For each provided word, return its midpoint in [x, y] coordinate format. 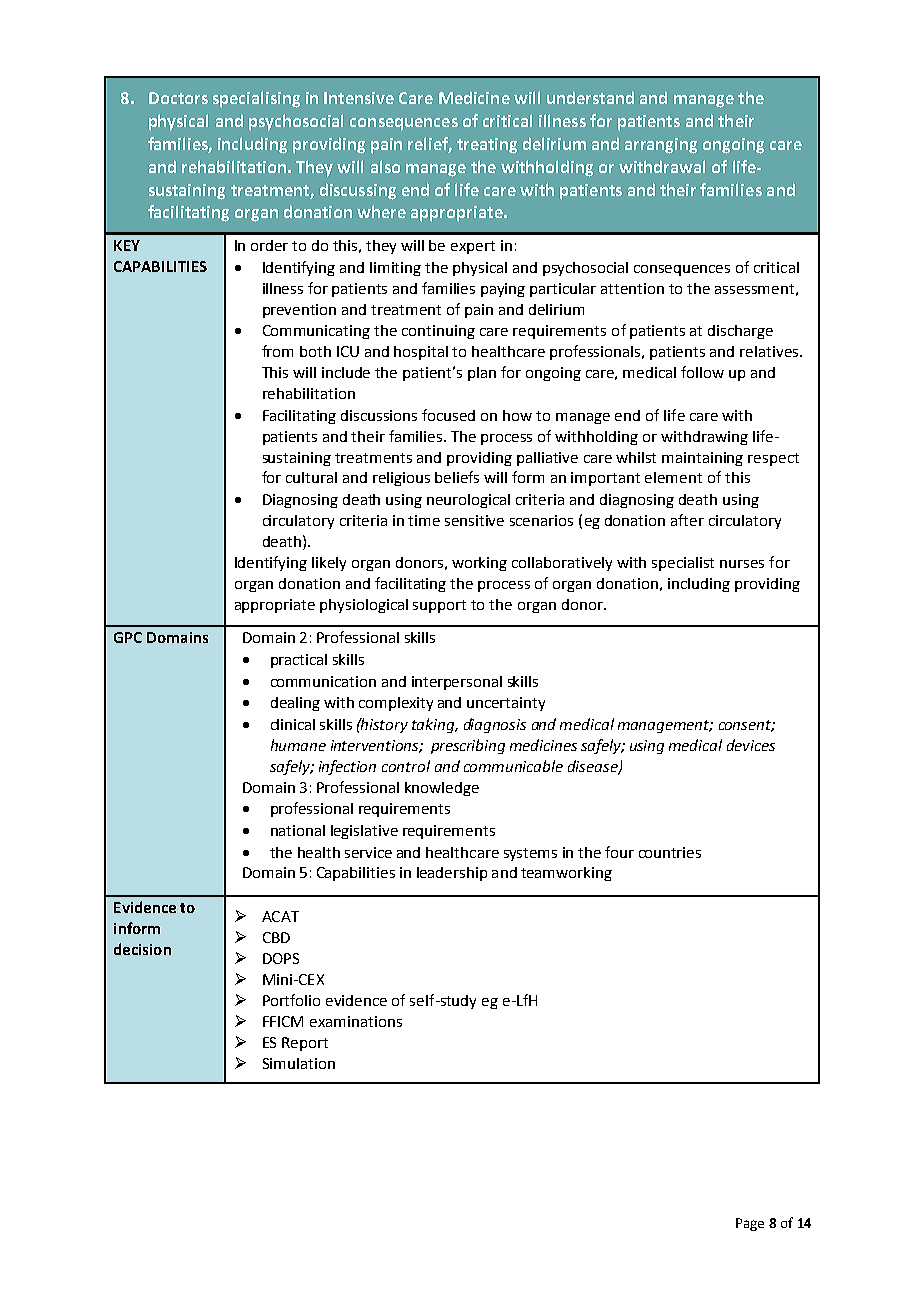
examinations [356, 1021]
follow [702, 372]
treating [487, 146]
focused [448, 415]
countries [670, 852]
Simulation [299, 1063]
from [277, 351]
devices [751, 745]
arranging [661, 146]
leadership [452, 874]
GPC [128, 637]
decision [142, 949]
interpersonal [457, 683]
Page [750, 1224]
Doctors [178, 98]
